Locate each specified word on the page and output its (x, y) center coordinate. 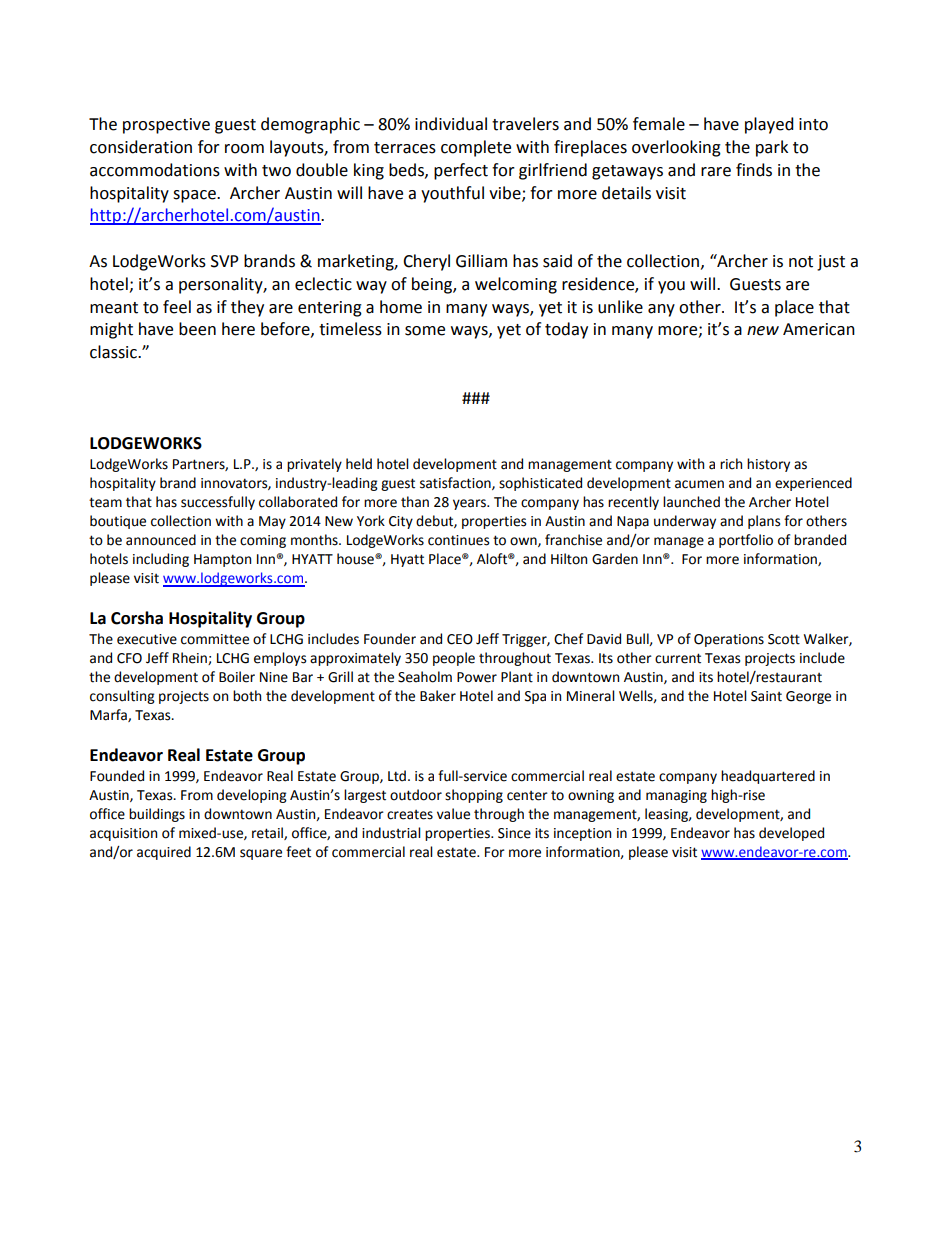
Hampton (222, 560)
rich (731, 464)
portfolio (746, 541)
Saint (766, 696)
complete (476, 148)
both (247, 696)
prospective (166, 126)
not (801, 262)
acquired (164, 853)
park (772, 148)
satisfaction (456, 483)
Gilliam (481, 261)
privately (314, 465)
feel (177, 307)
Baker (438, 696)
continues (458, 540)
